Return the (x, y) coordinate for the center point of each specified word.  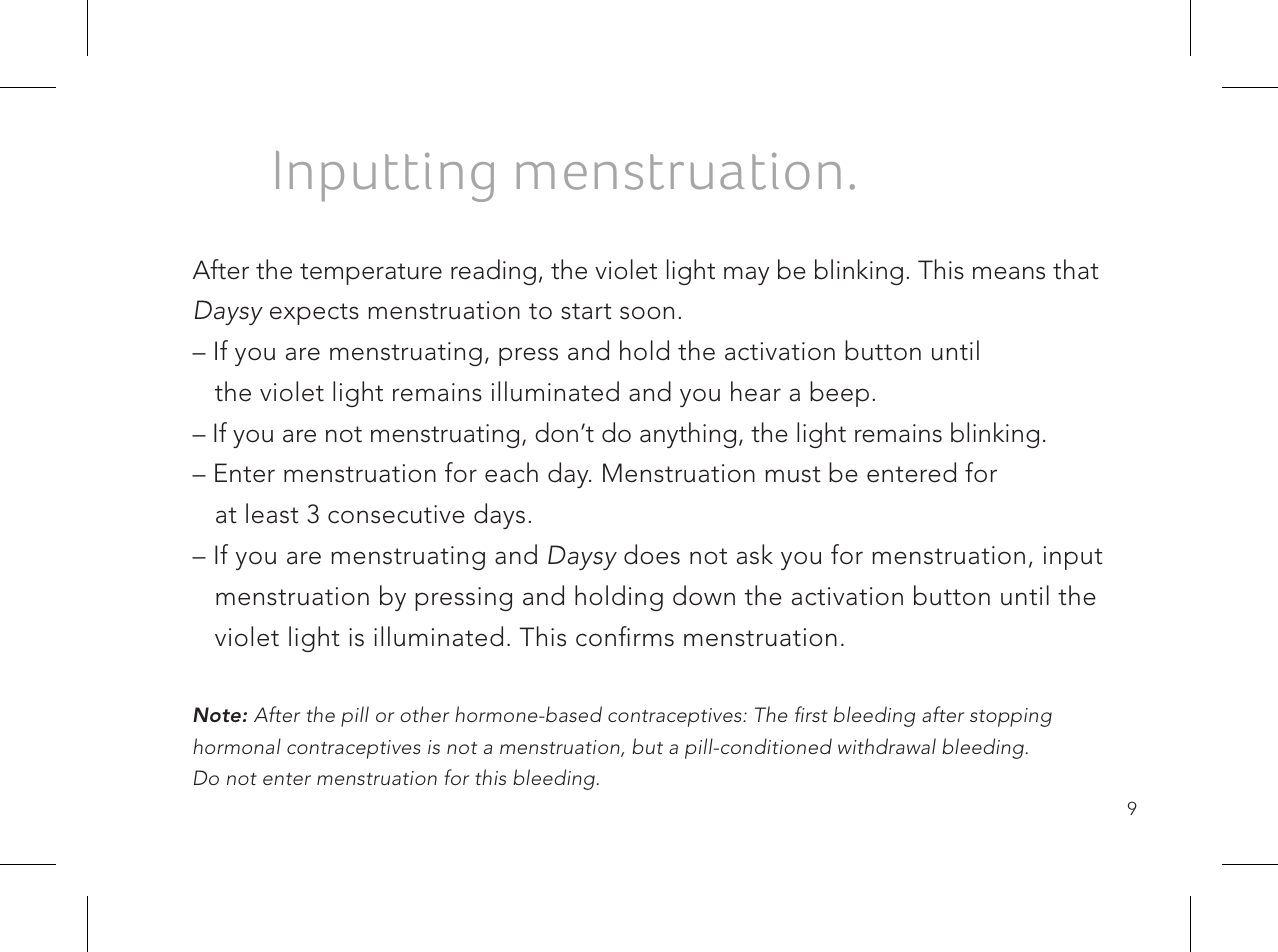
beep (839, 394)
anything (688, 435)
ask (755, 554)
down (704, 595)
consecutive (396, 514)
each (511, 472)
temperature (371, 274)
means (1009, 273)
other (424, 714)
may (746, 275)
